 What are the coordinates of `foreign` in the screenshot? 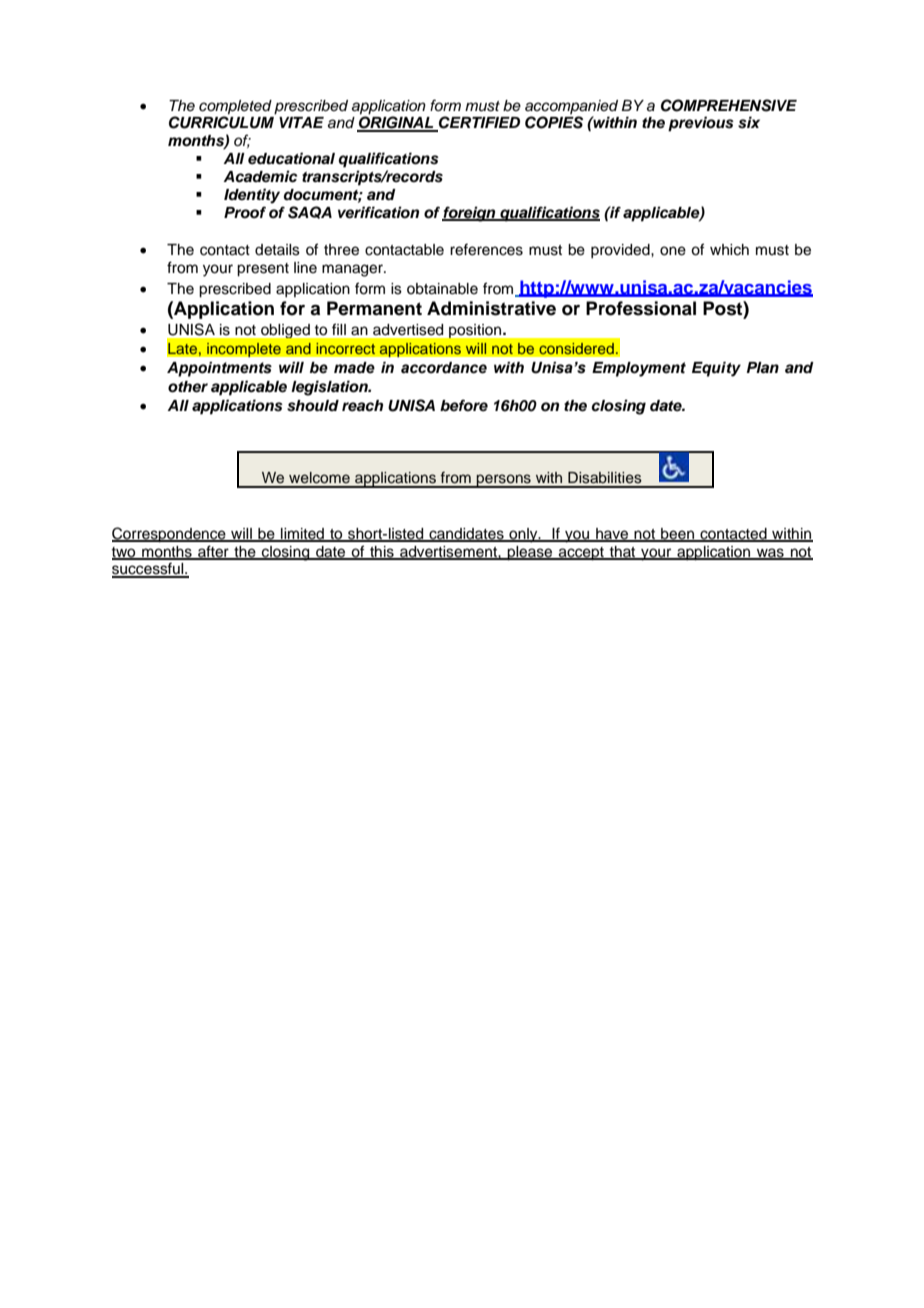 It's located at (470, 214).
